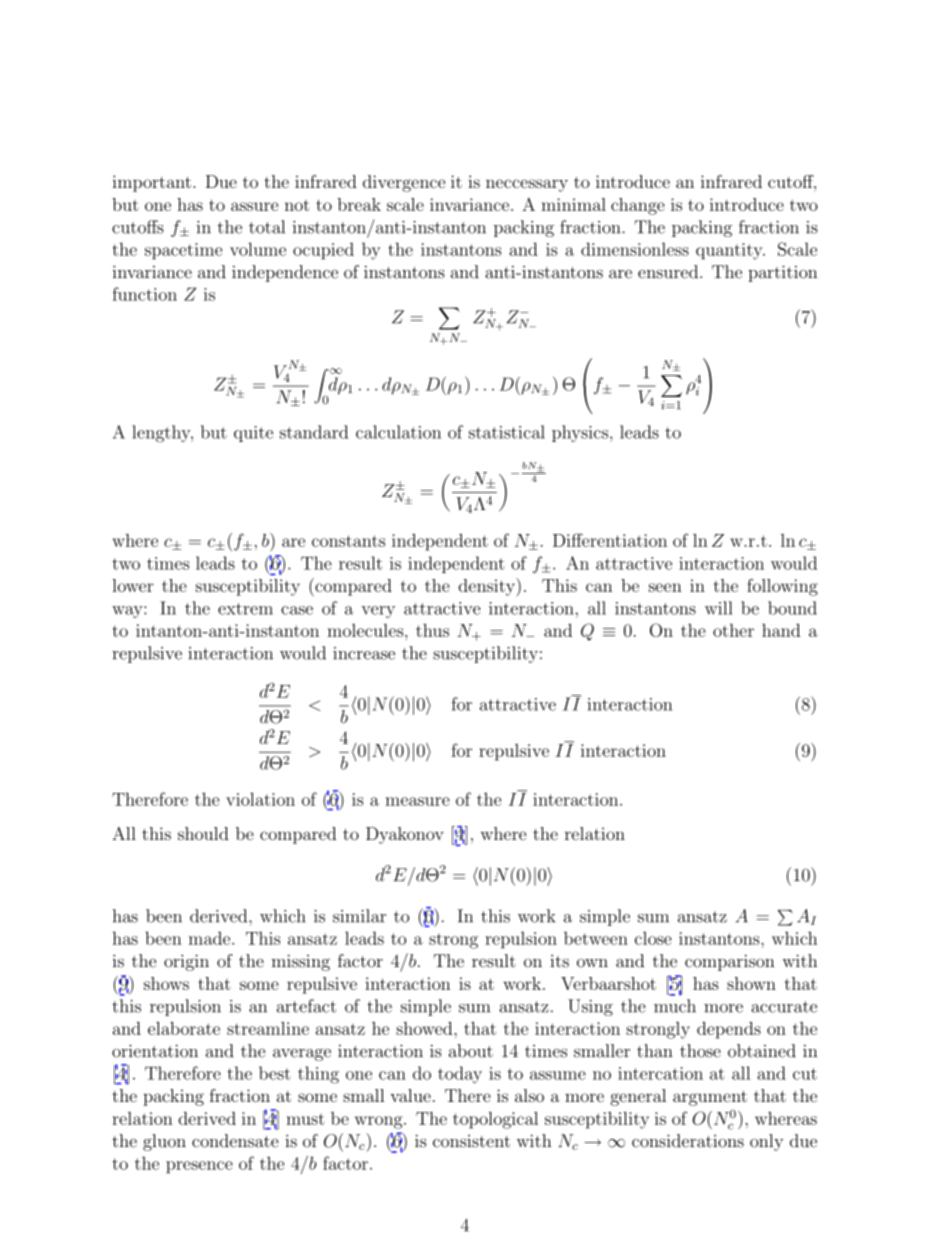  Describe the element at coordinates (203, 833) in the screenshot. I see `should` at that location.
